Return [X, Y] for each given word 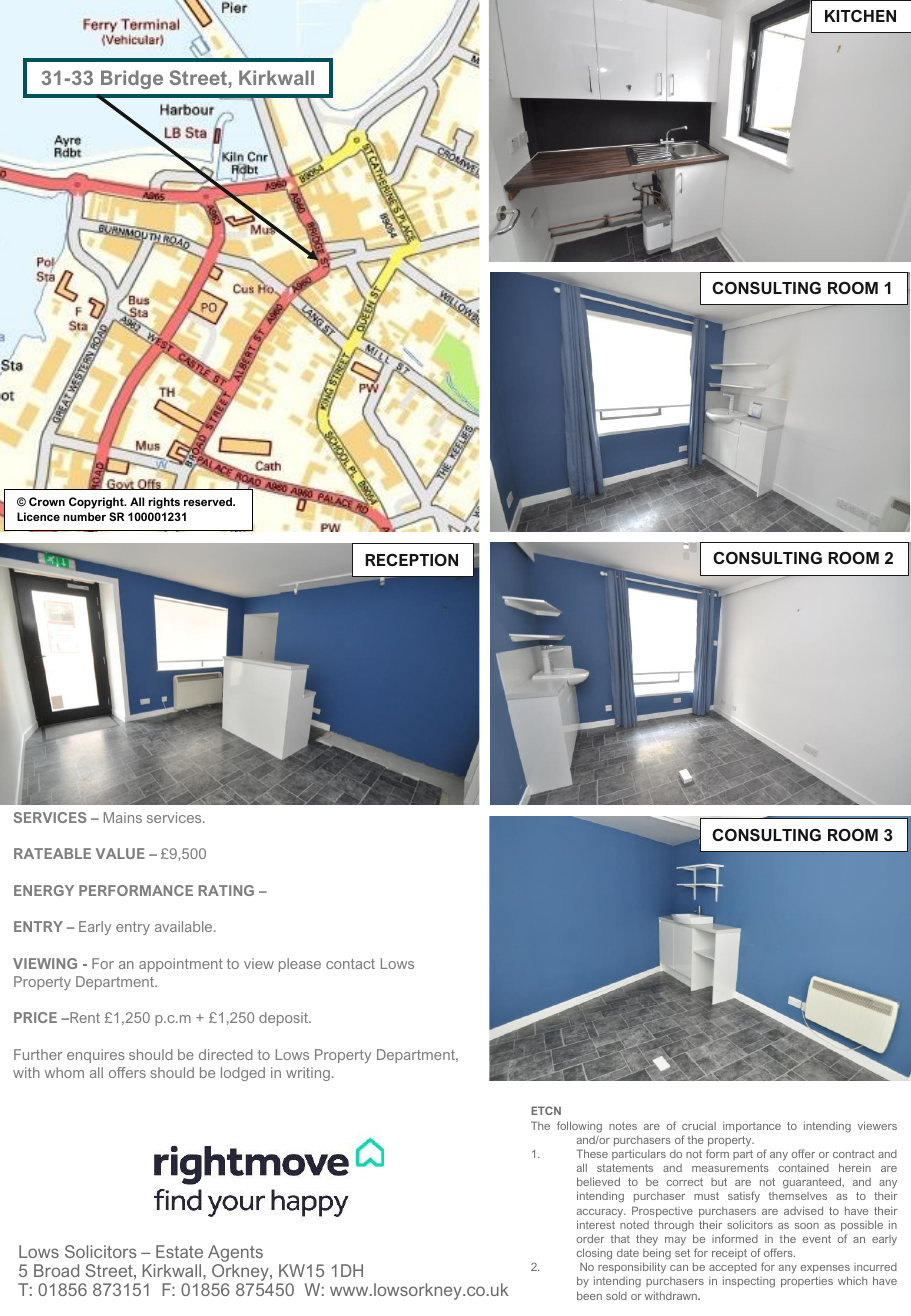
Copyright [97, 503]
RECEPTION [411, 560]
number [84, 516]
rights [164, 503]
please [300, 965]
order [591, 1238]
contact [350, 964]
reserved [209, 501]
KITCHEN [860, 16]
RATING [226, 890]
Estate [179, 1251]
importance [752, 1127]
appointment [181, 965]
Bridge [132, 79]
